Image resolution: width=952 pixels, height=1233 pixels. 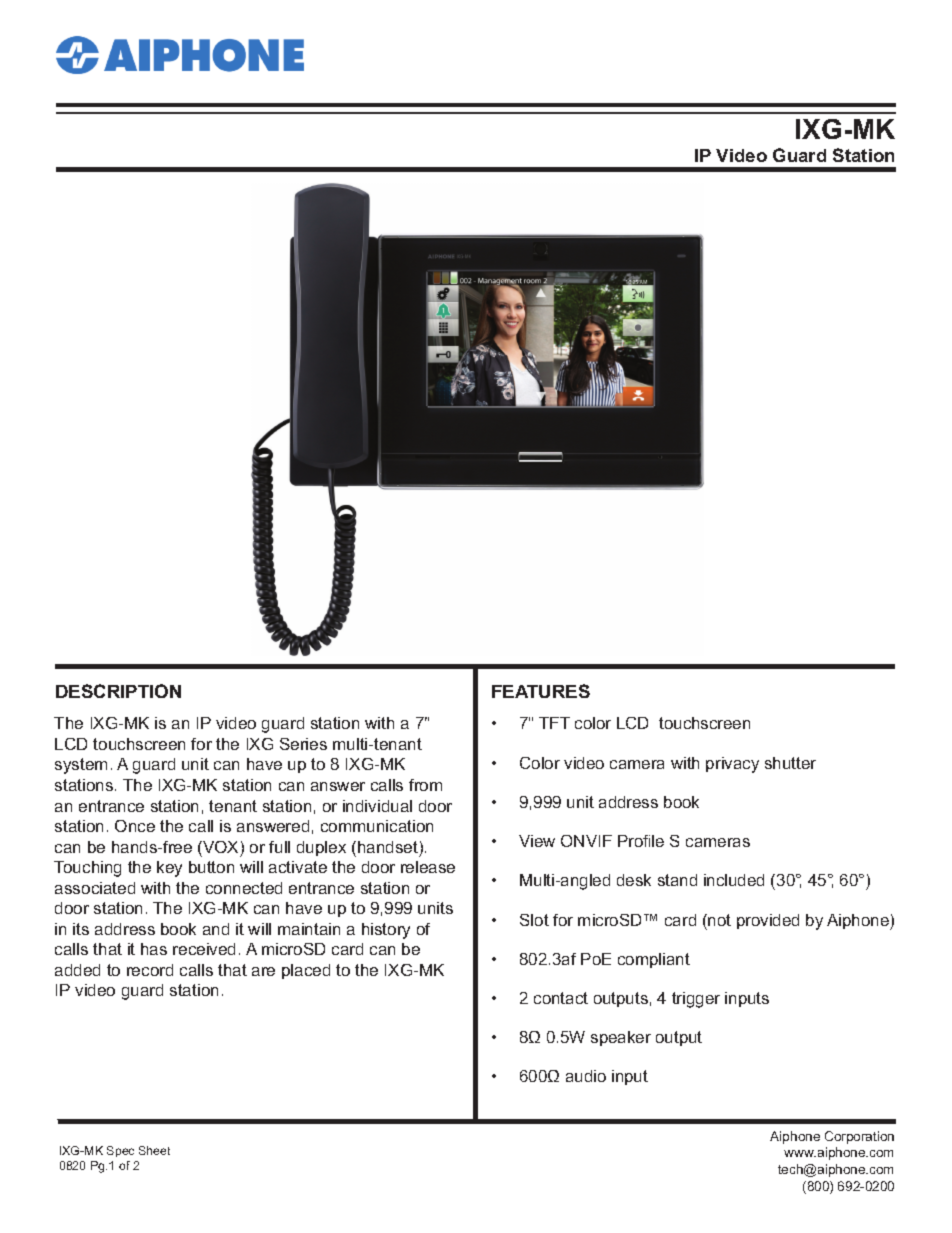 What do you see at coordinates (150, 970) in the screenshot?
I see `record` at bounding box center [150, 970].
